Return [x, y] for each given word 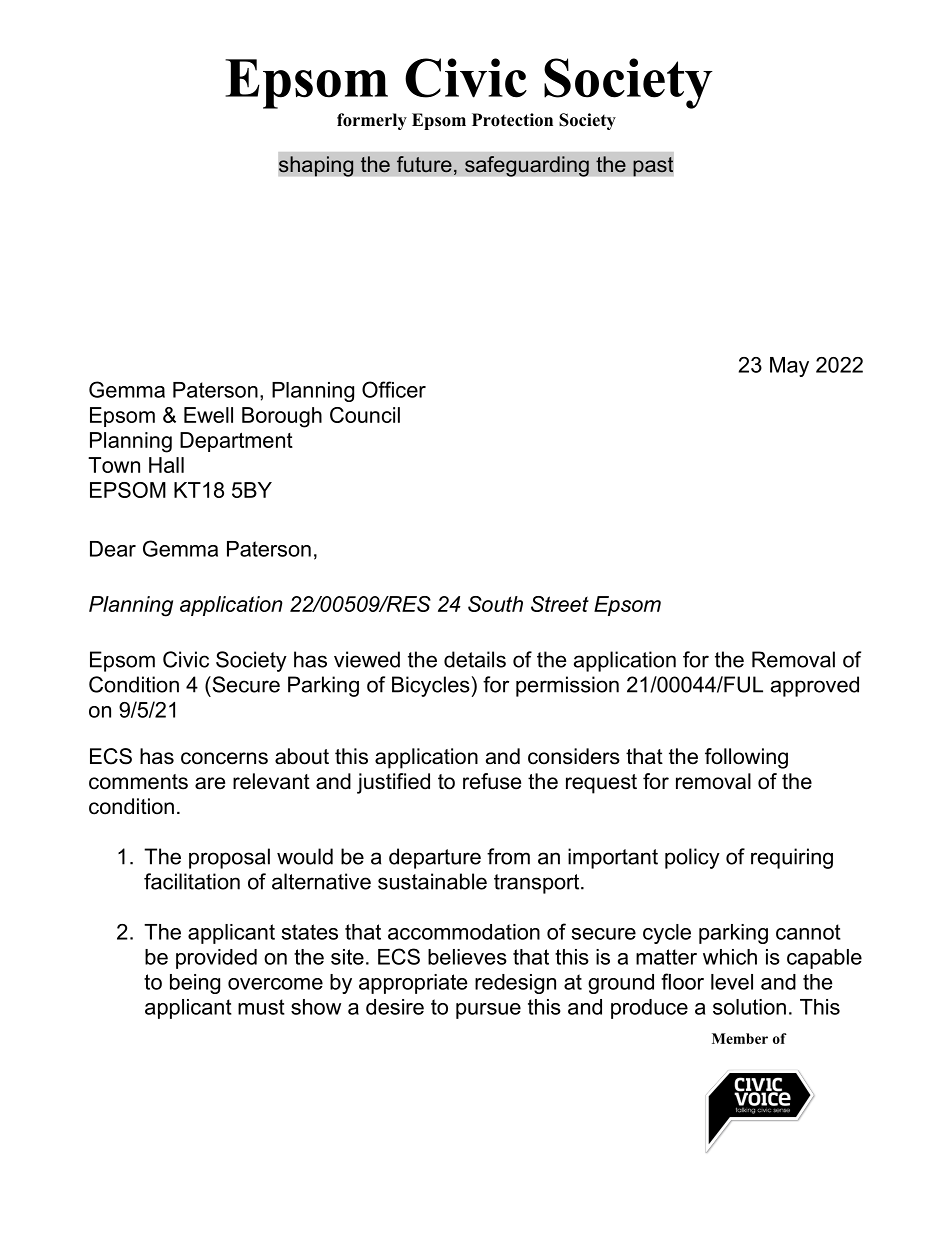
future [424, 164]
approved [815, 686]
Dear [113, 549]
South [495, 604]
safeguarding [527, 166]
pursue [488, 1011]
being [195, 984]
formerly [372, 121]
